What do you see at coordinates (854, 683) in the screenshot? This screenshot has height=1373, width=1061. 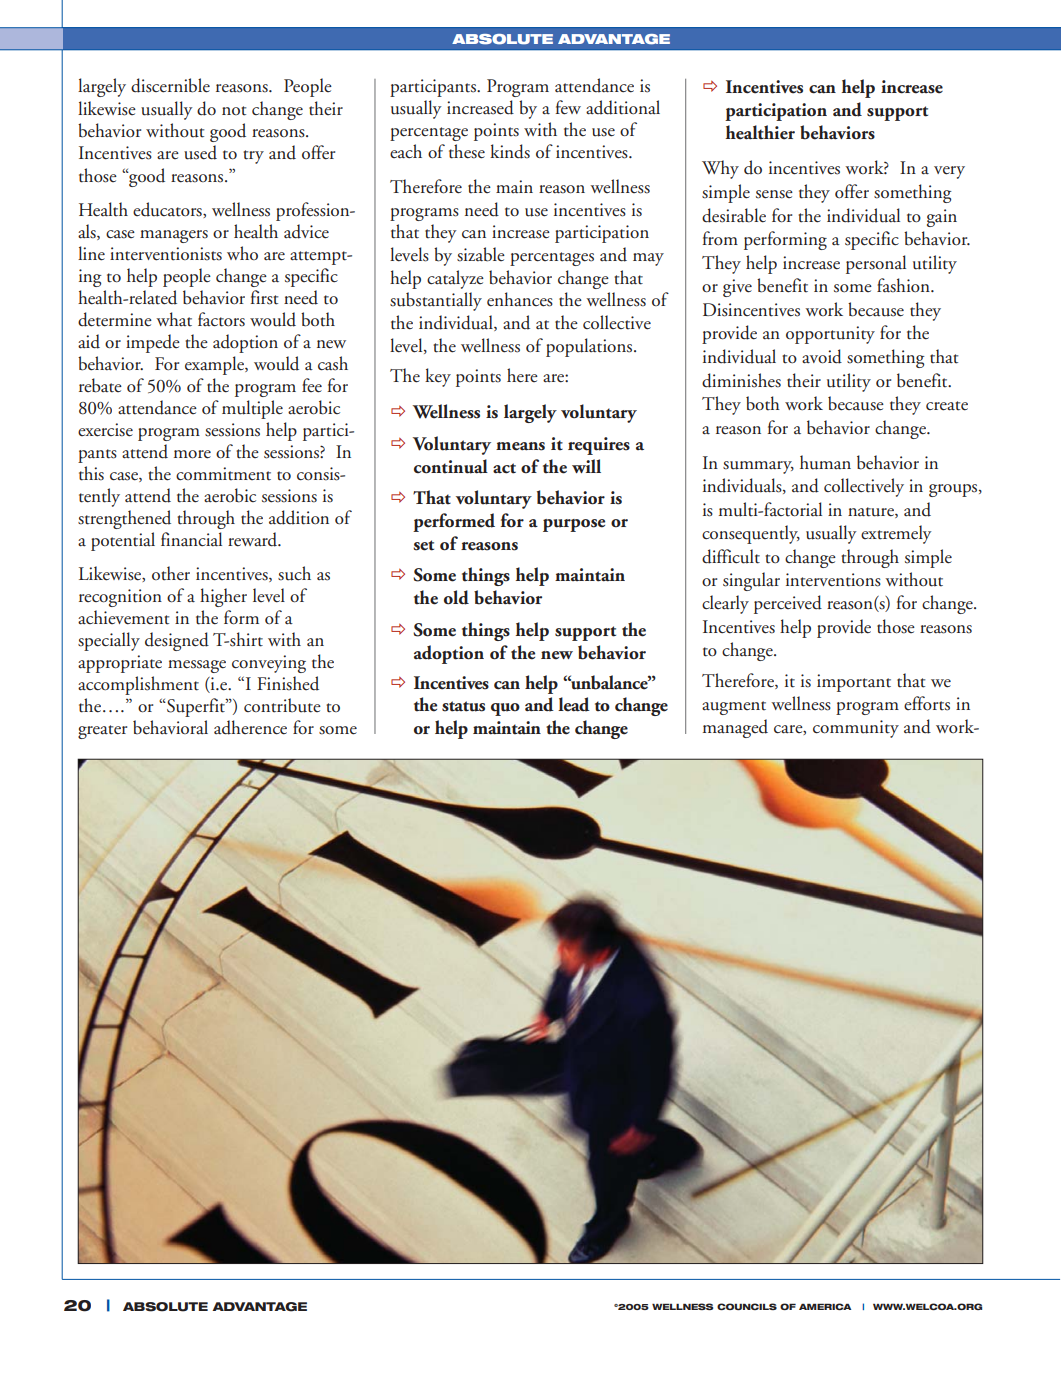 I see `important` at bounding box center [854, 683].
